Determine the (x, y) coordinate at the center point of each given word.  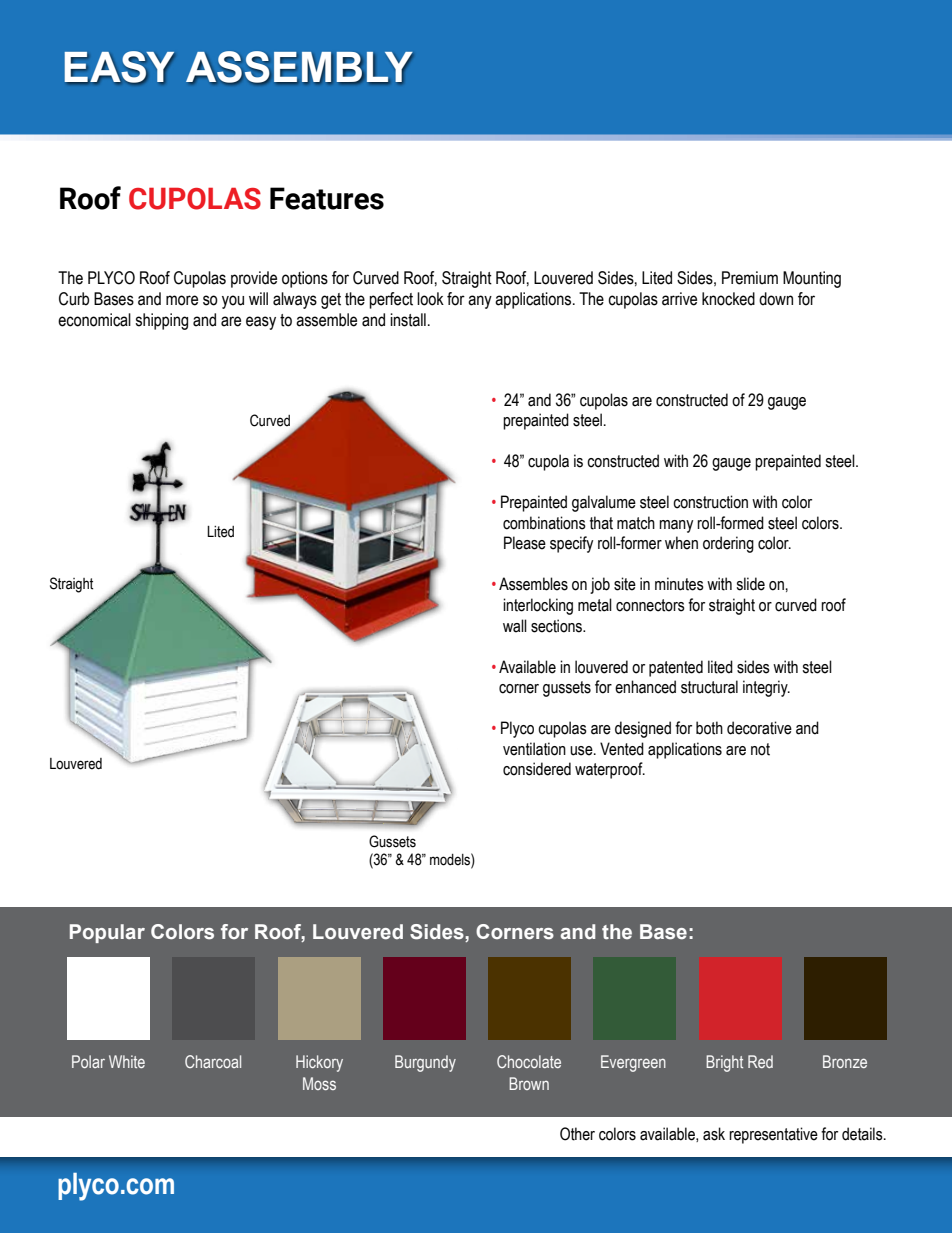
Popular (107, 933)
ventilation (534, 749)
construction (710, 502)
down (776, 299)
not (760, 749)
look (430, 299)
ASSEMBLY (299, 67)
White (127, 1061)
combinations (544, 523)
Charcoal (213, 1061)
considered (537, 769)
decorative (759, 728)
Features (327, 198)
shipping (161, 321)
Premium (750, 278)
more (182, 300)
